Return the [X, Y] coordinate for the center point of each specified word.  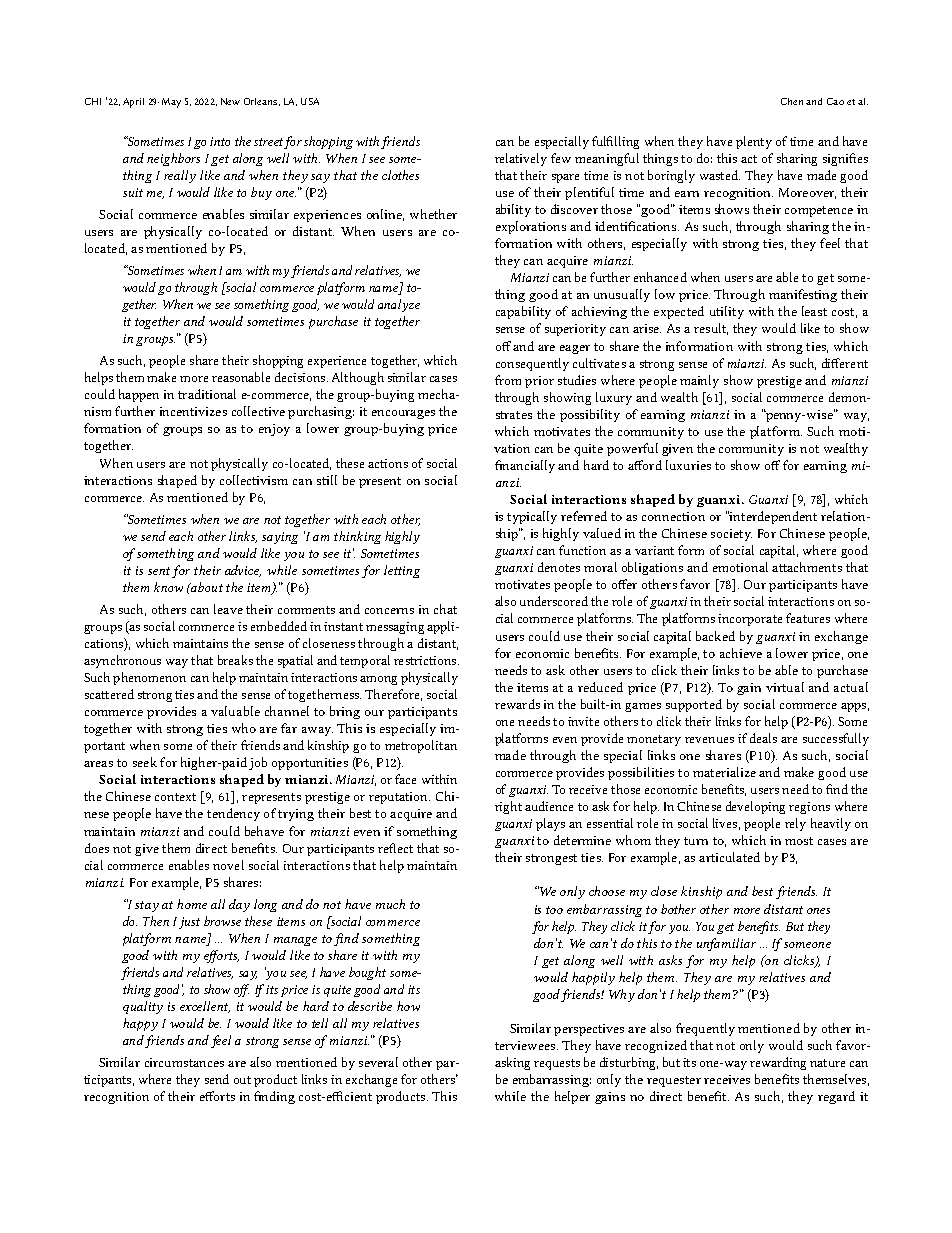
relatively [521, 159]
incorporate [750, 620]
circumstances [184, 1062]
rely [795, 824]
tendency [233, 814]
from [508, 380]
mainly [699, 381]
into [220, 141]
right [508, 807]
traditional [207, 394]
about [206, 587]
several [378, 1062]
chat [445, 609]
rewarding [778, 1063]
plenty [754, 142]
